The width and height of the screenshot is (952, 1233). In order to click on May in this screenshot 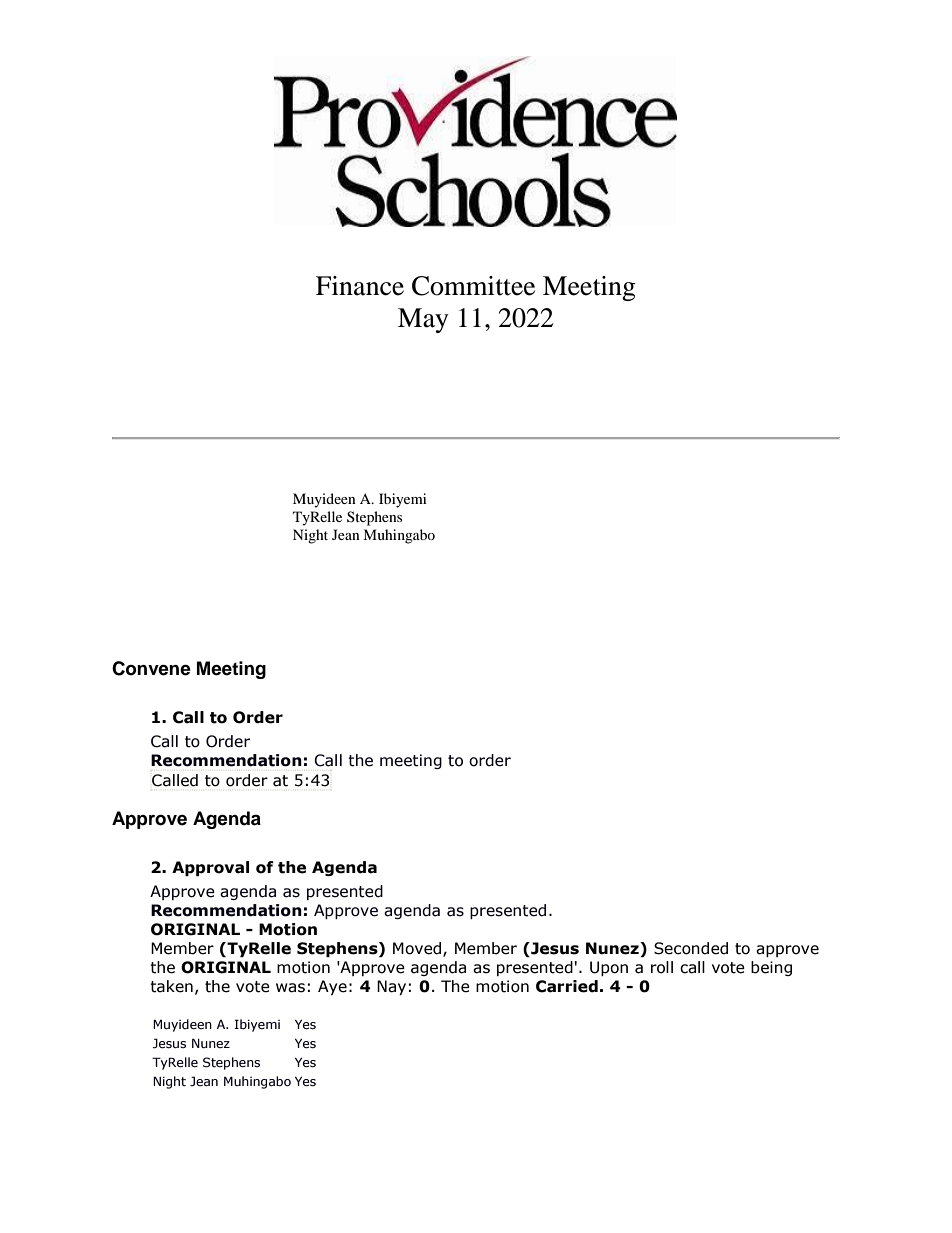, I will do `click(423, 320)`.
